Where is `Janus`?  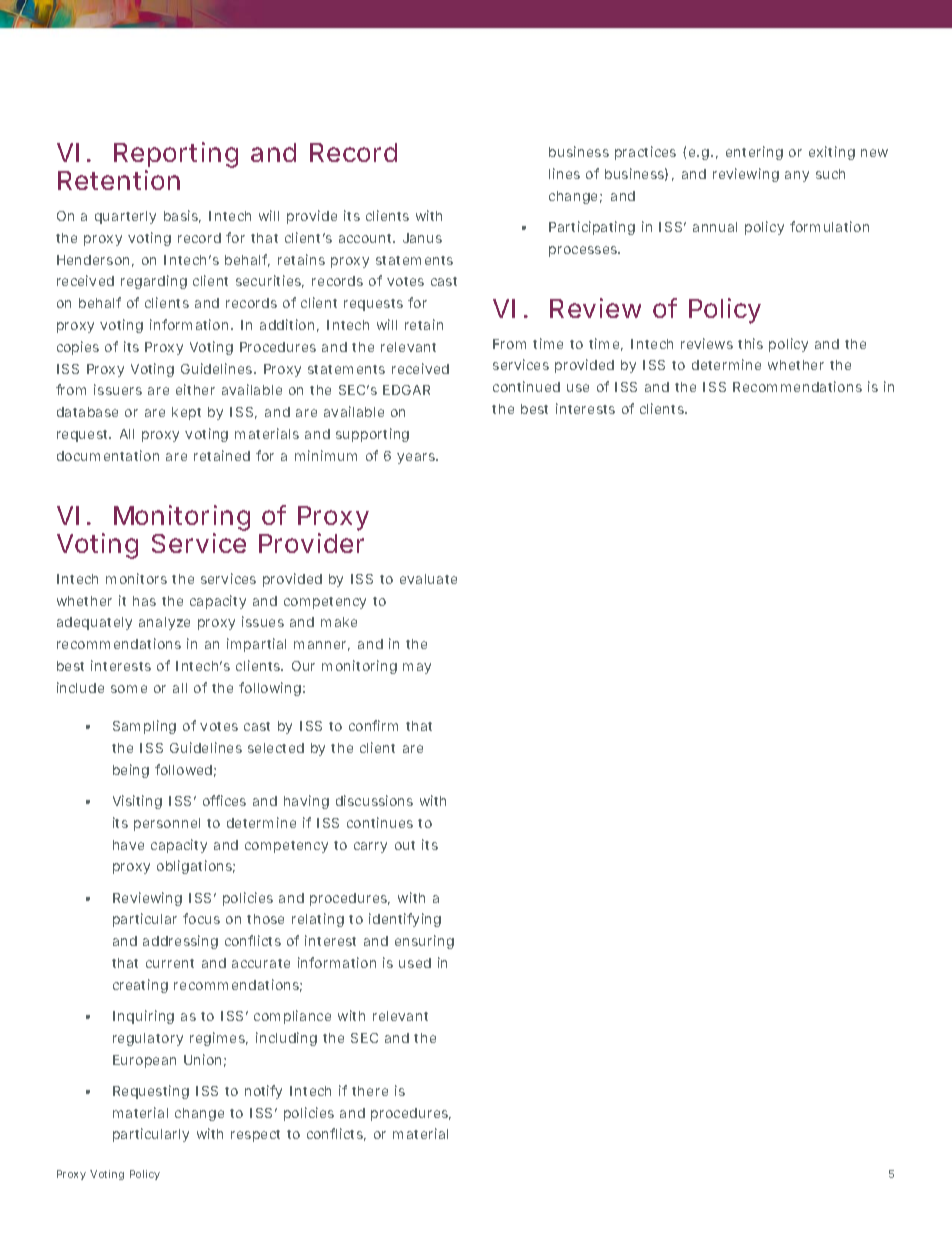 Janus is located at coordinates (422, 238).
